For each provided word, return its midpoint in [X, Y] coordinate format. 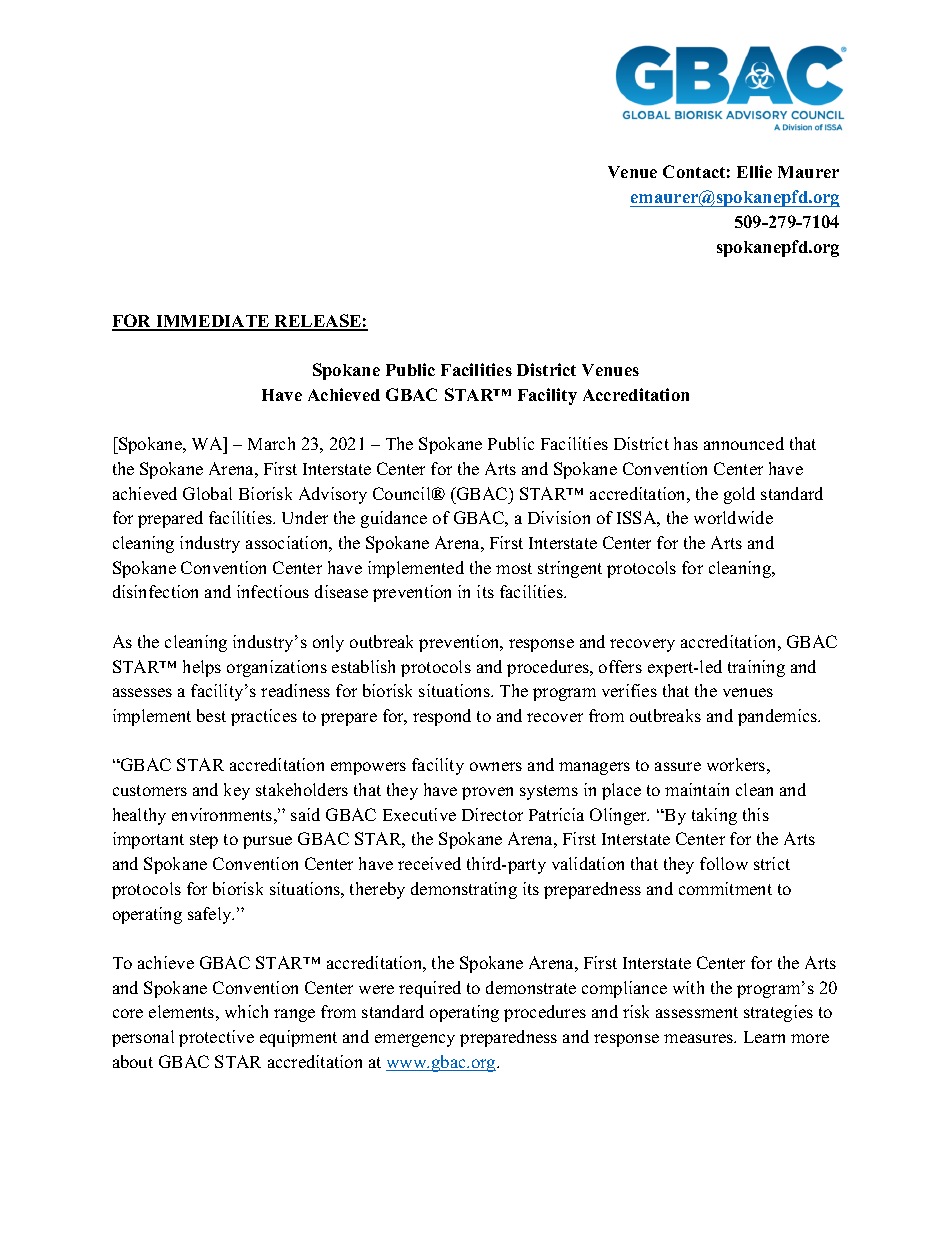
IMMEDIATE [213, 322]
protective [216, 1038]
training [756, 668]
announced [744, 443]
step [204, 841]
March [271, 443]
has [686, 443]
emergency [415, 1040]
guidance [394, 519]
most [514, 568]
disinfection [155, 591]
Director [492, 814]
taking [714, 816]
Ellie [754, 171]
